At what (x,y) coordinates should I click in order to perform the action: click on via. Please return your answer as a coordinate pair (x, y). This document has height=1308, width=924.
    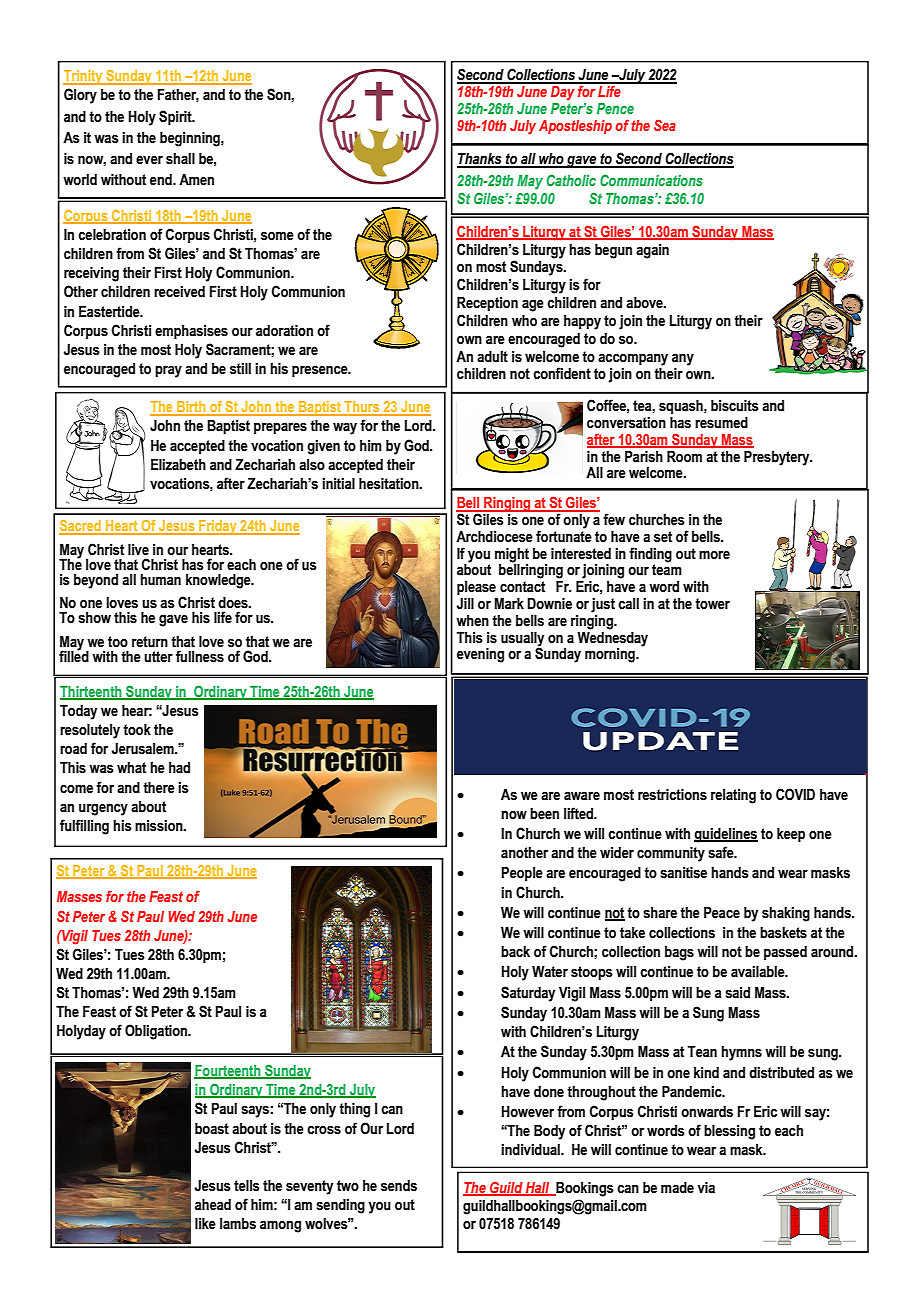
    Looking at the image, I should click on (706, 1187).
